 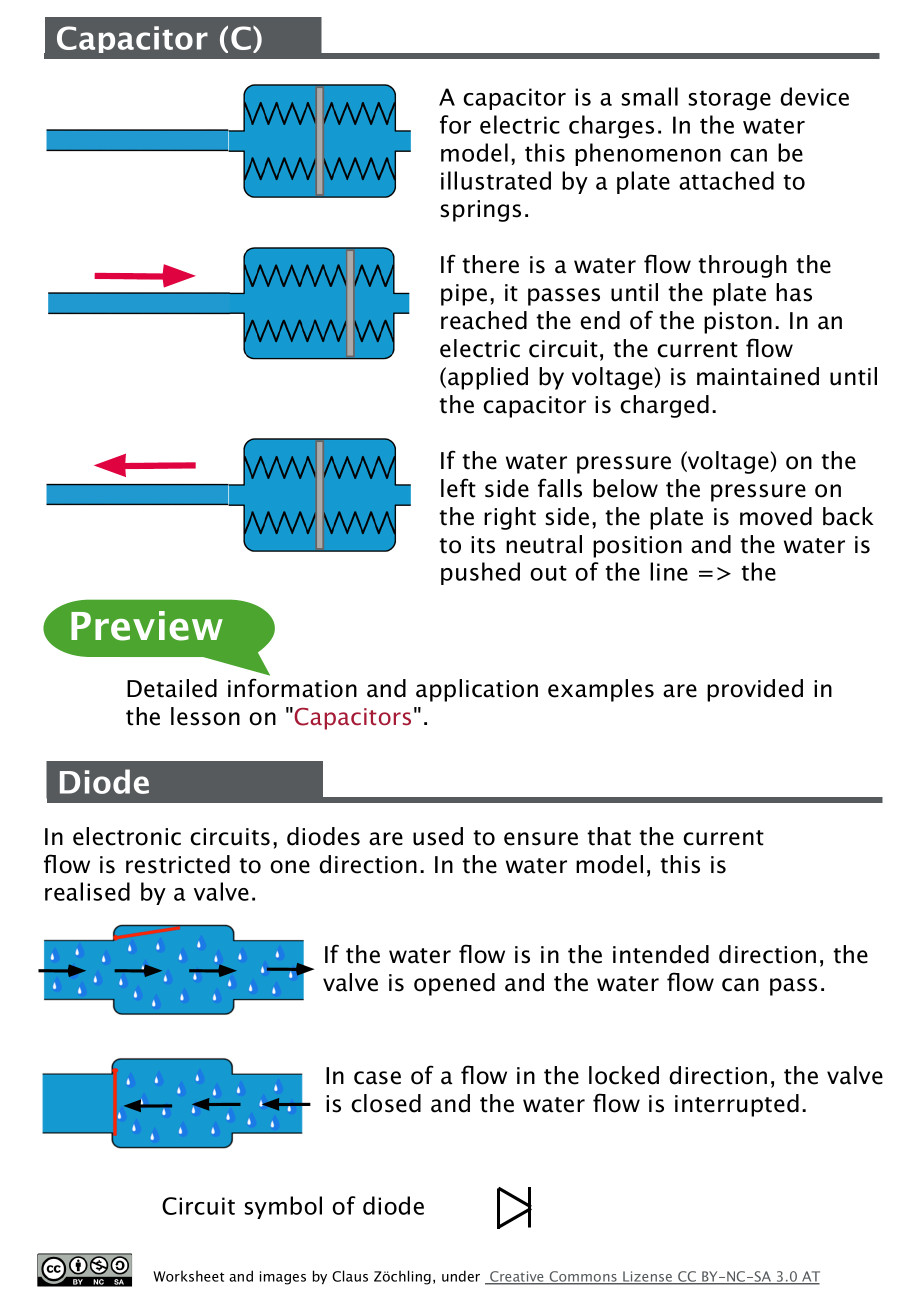 What do you see at coordinates (729, 100) in the document?
I see `storage` at bounding box center [729, 100].
